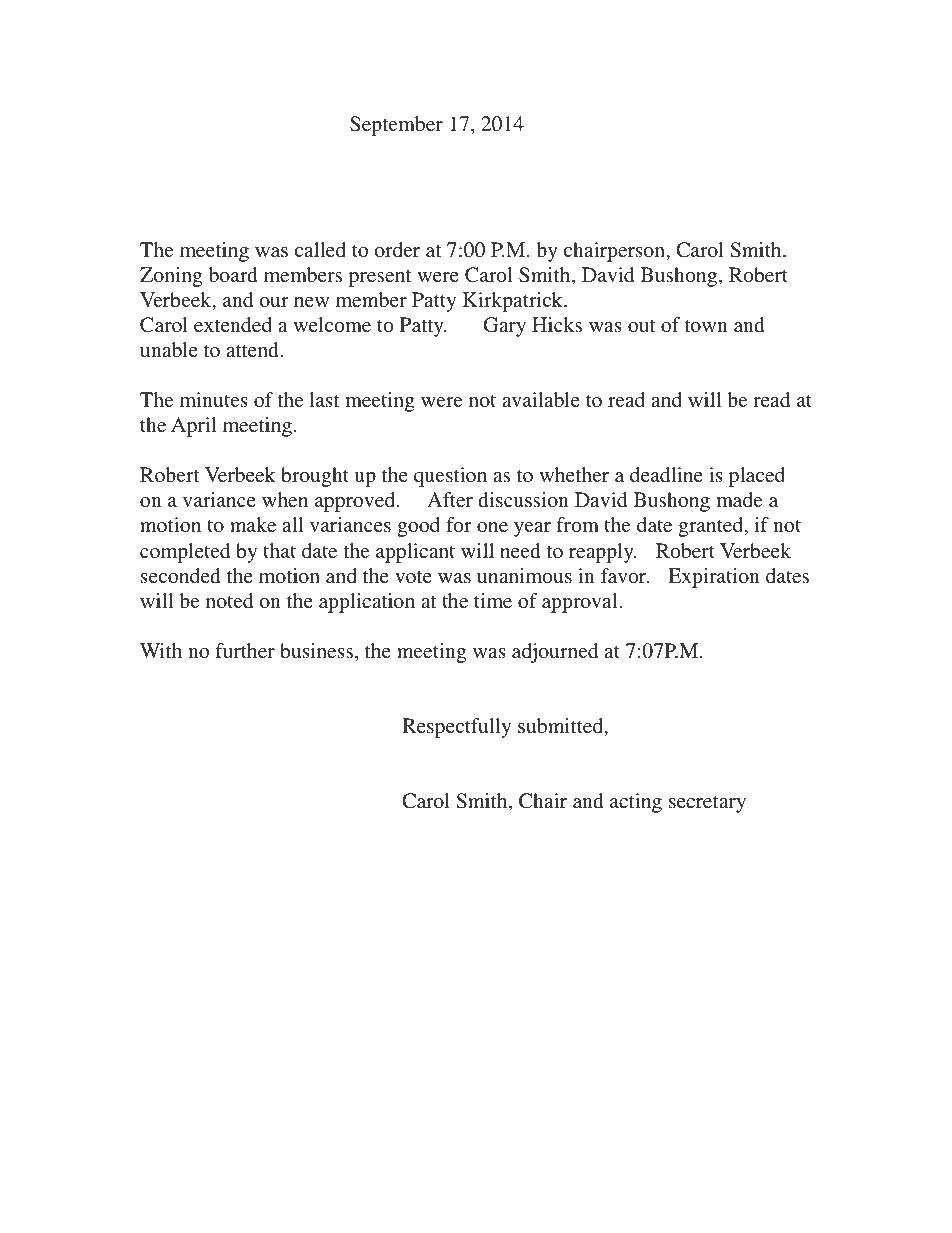 This screenshot has width=952, height=1233. What do you see at coordinates (252, 349) in the screenshot?
I see `attend` at bounding box center [252, 349].
